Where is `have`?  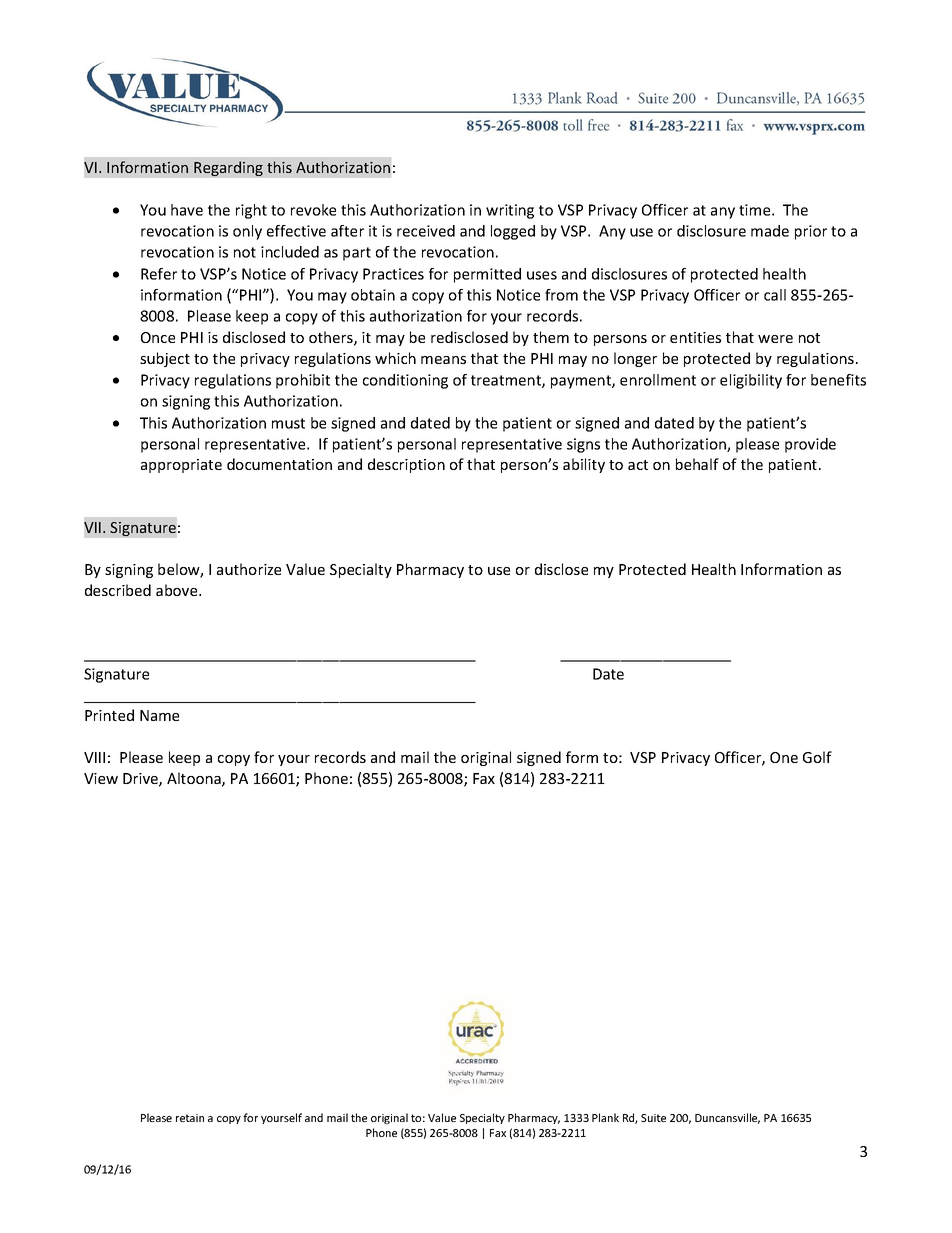 have is located at coordinates (187, 210).
